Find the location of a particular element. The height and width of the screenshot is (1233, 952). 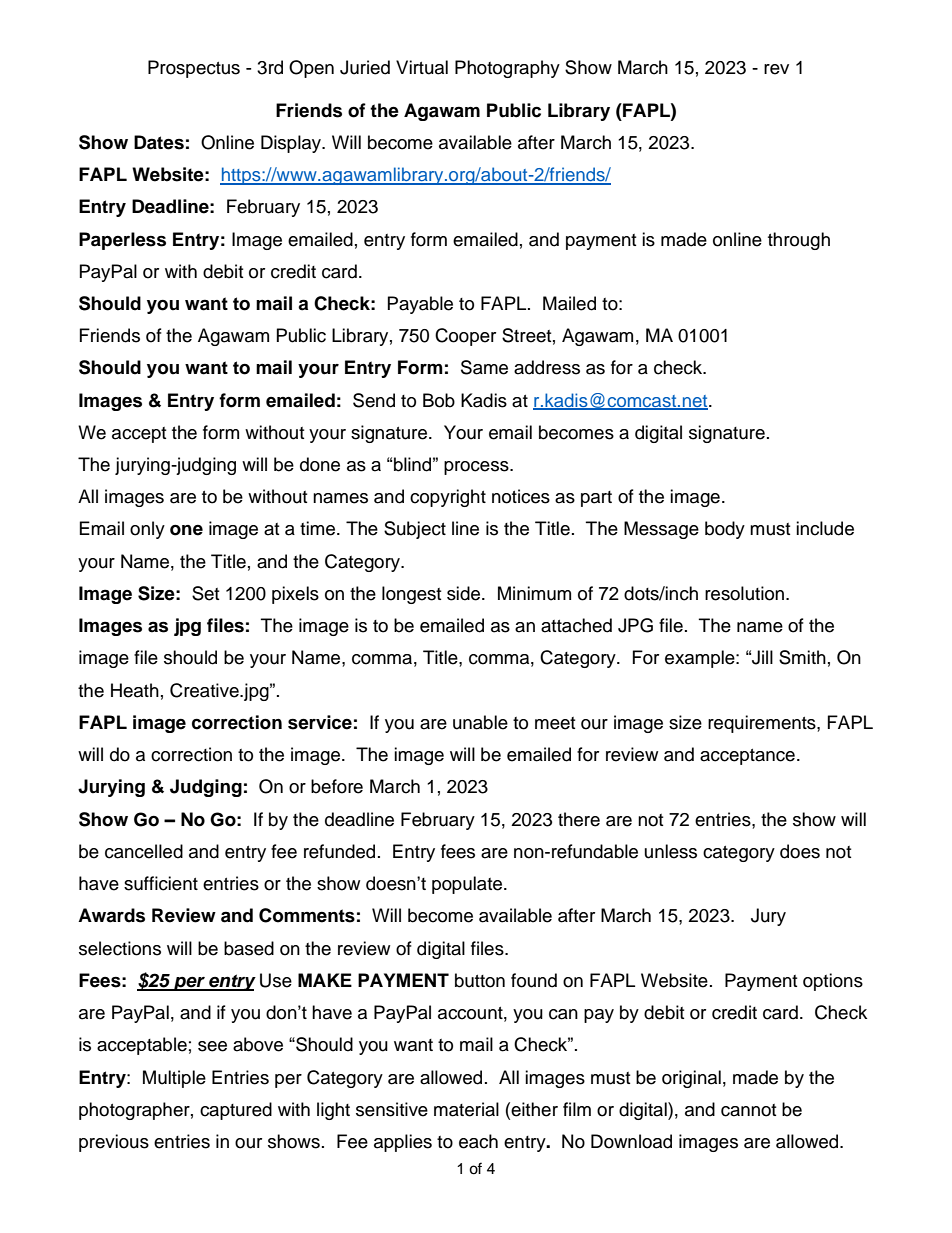

unable is located at coordinates (480, 722).
